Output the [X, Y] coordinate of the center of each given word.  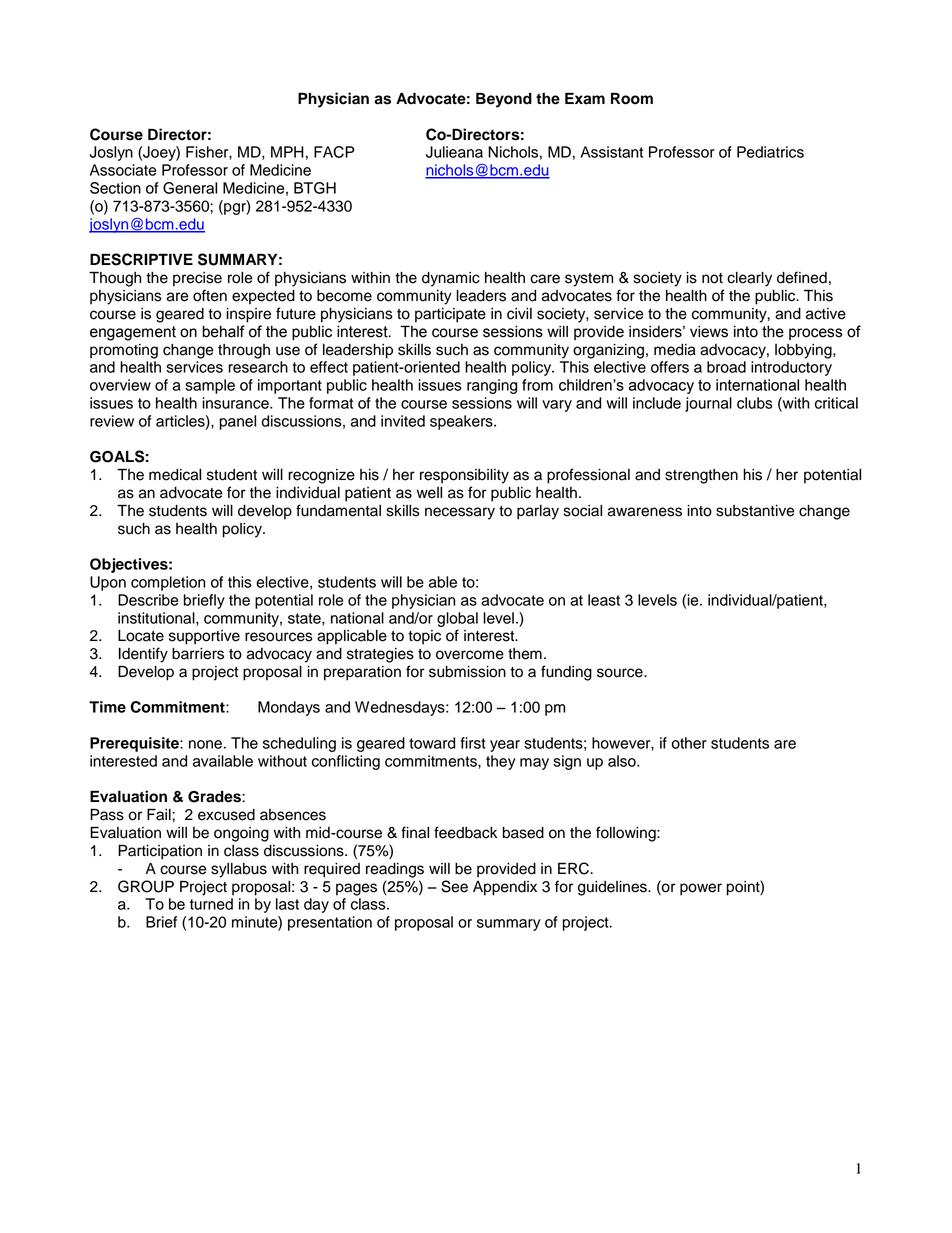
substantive [755, 511]
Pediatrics [770, 152]
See [454, 886]
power [701, 889]
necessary [460, 513]
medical [175, 475]
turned [211, 904]
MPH [287, 152]
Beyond [504, 100]
